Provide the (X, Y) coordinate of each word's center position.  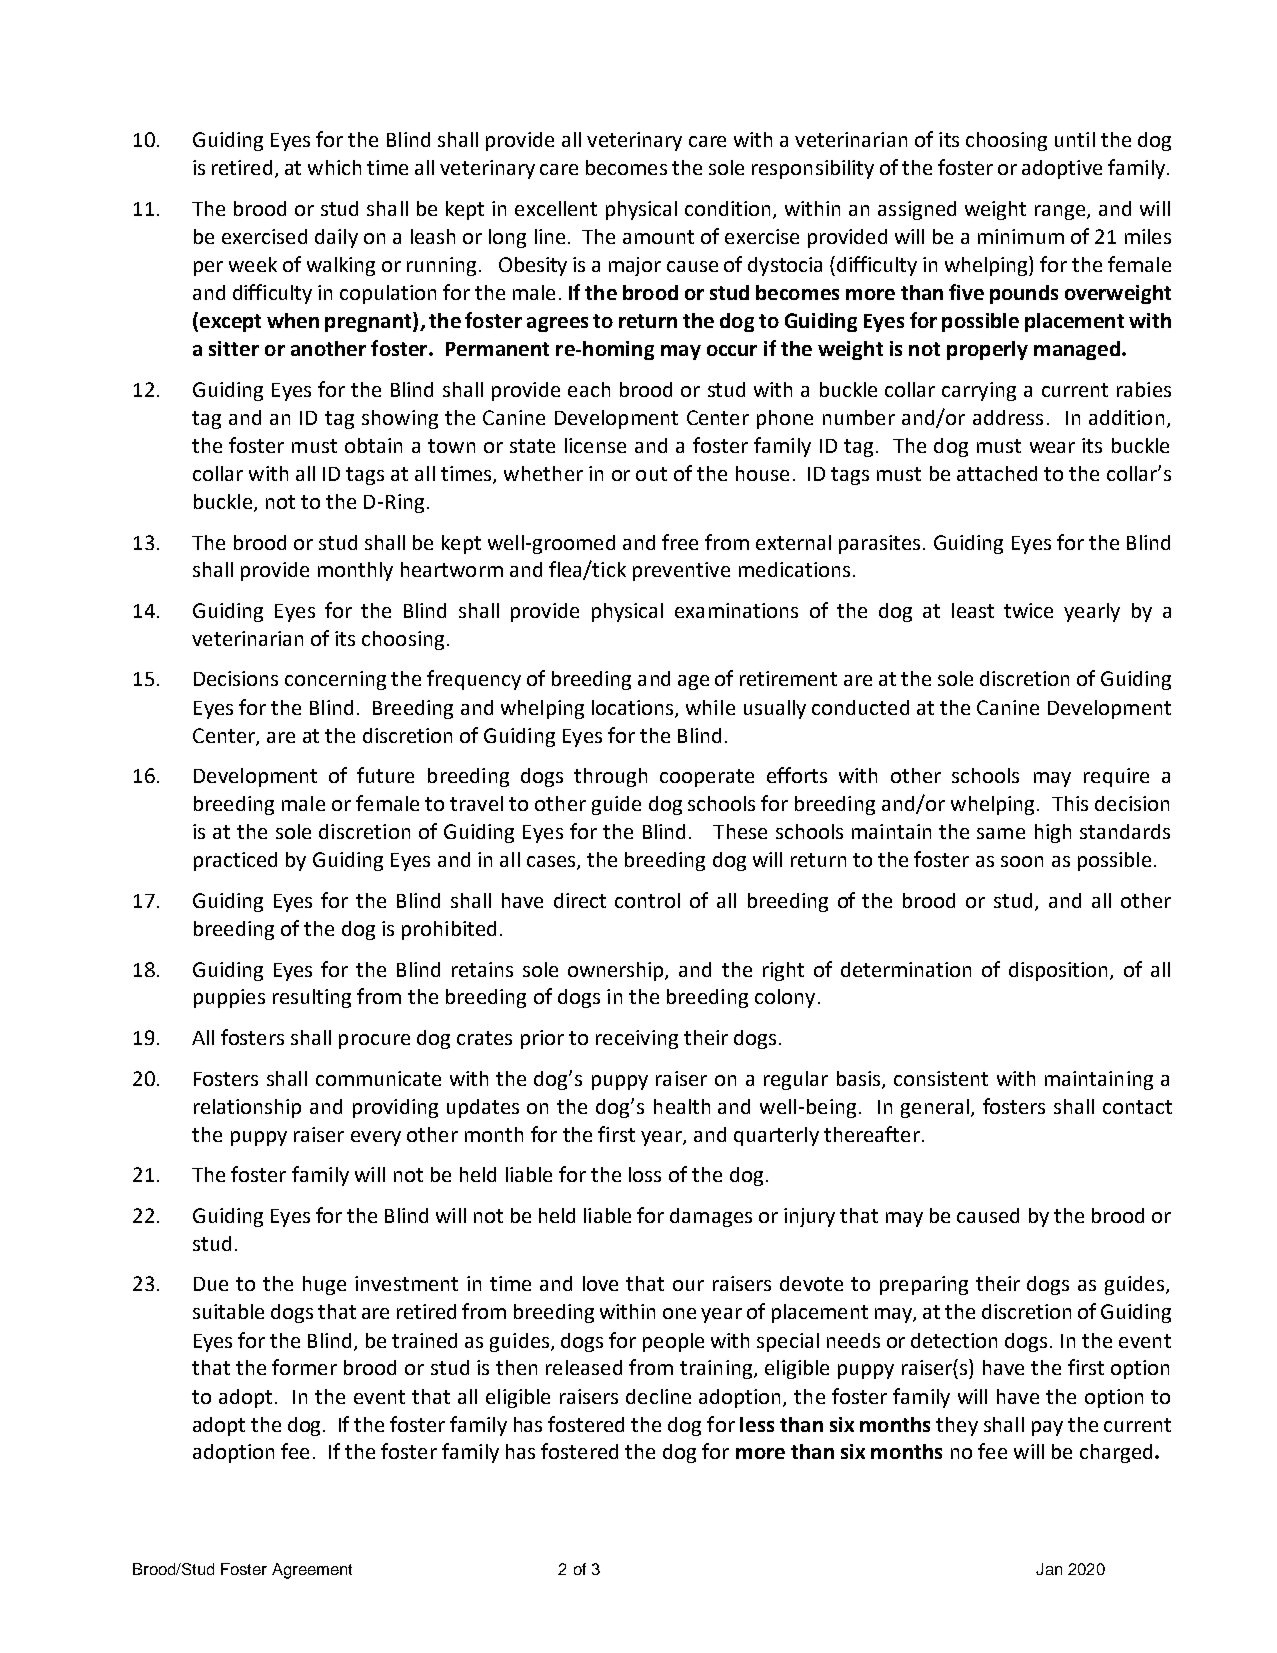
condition (729, 210)
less (757, 1424)
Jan (1049, 1569)
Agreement (312, 1571)
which (334, 167)
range (1061, 212)
